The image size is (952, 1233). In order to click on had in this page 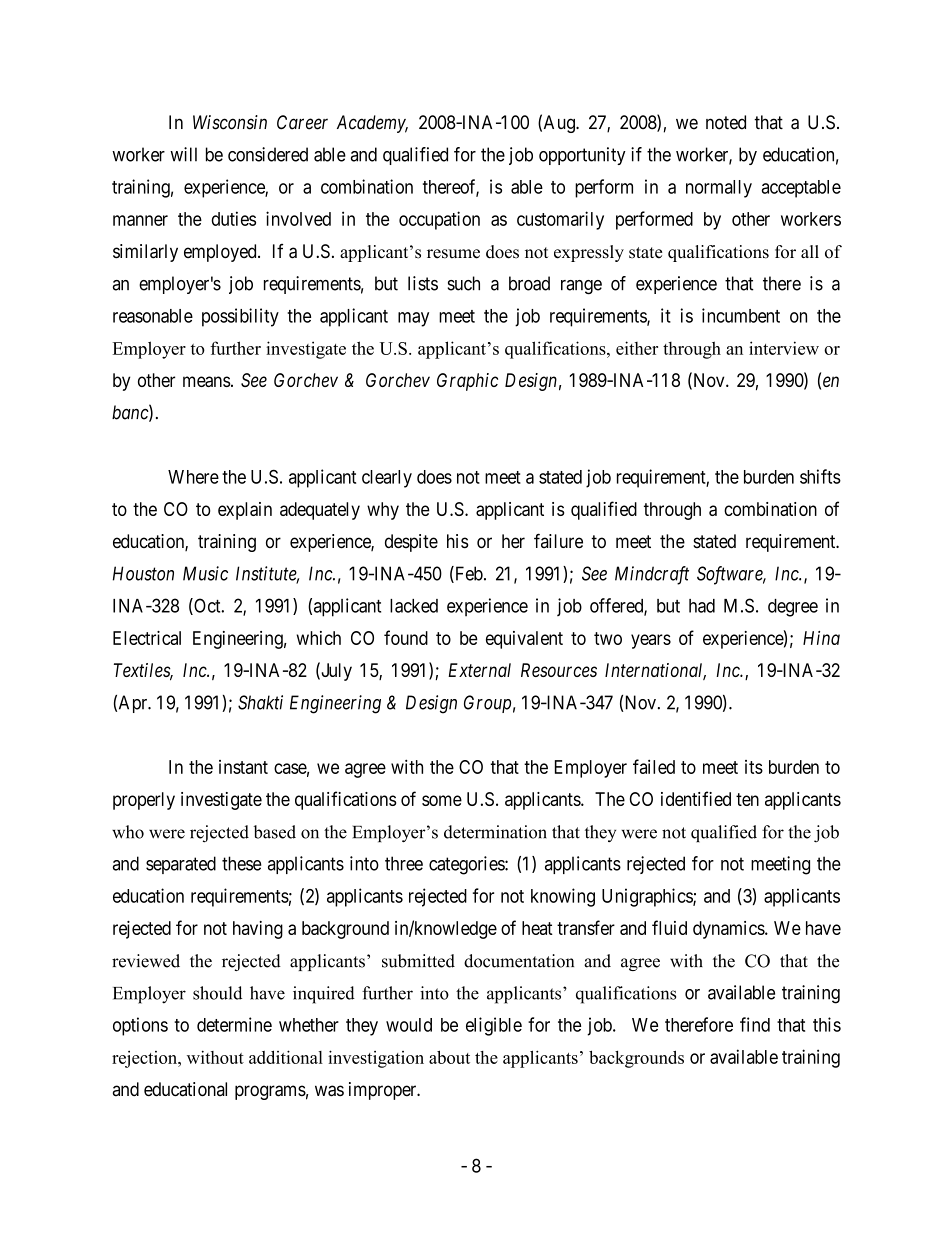, I will do `click(702, 606)`.
